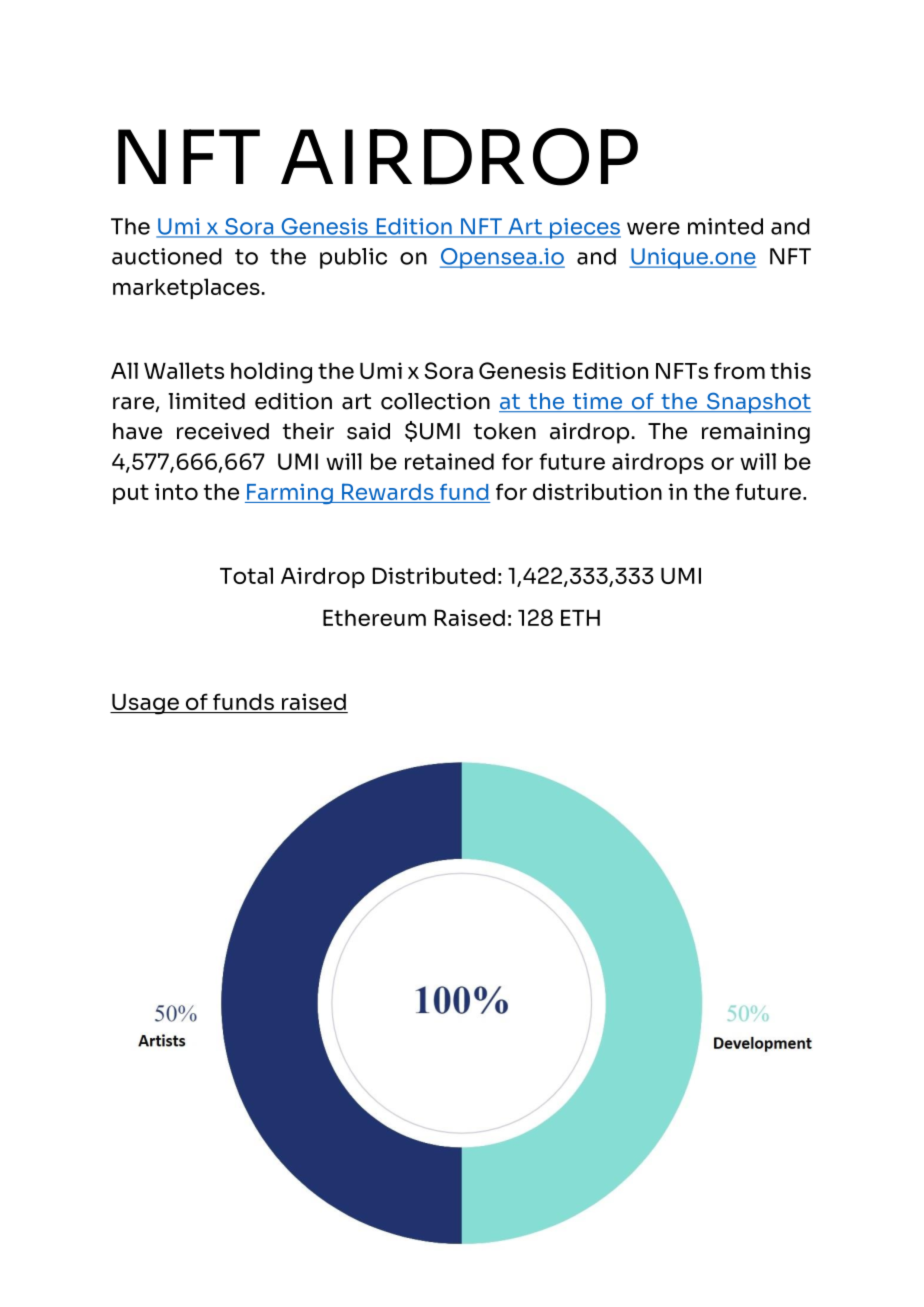  I want to click on retained, so click(449, 461).
